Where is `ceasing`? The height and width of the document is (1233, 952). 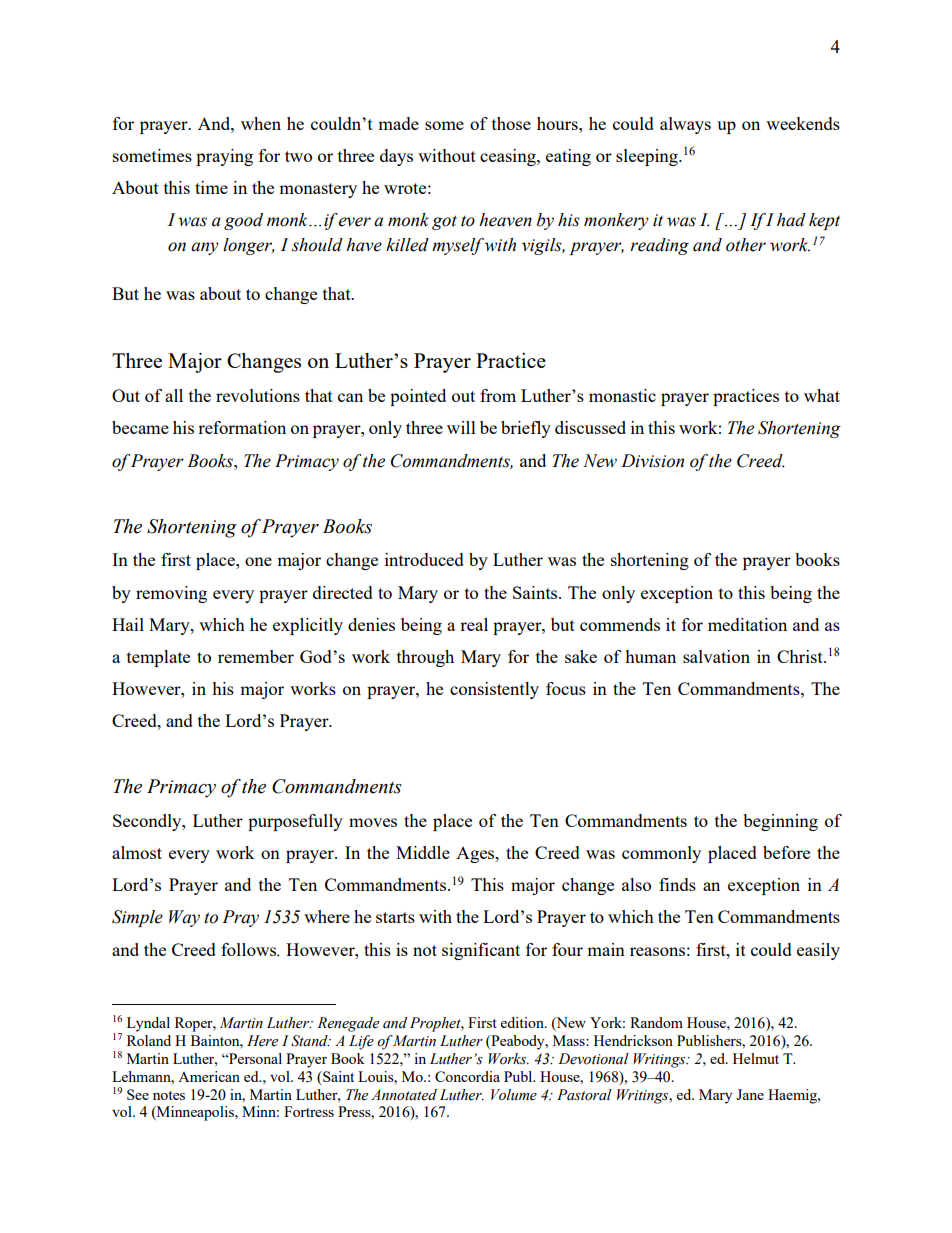
ceasing is located at coordinates (509, 157).
